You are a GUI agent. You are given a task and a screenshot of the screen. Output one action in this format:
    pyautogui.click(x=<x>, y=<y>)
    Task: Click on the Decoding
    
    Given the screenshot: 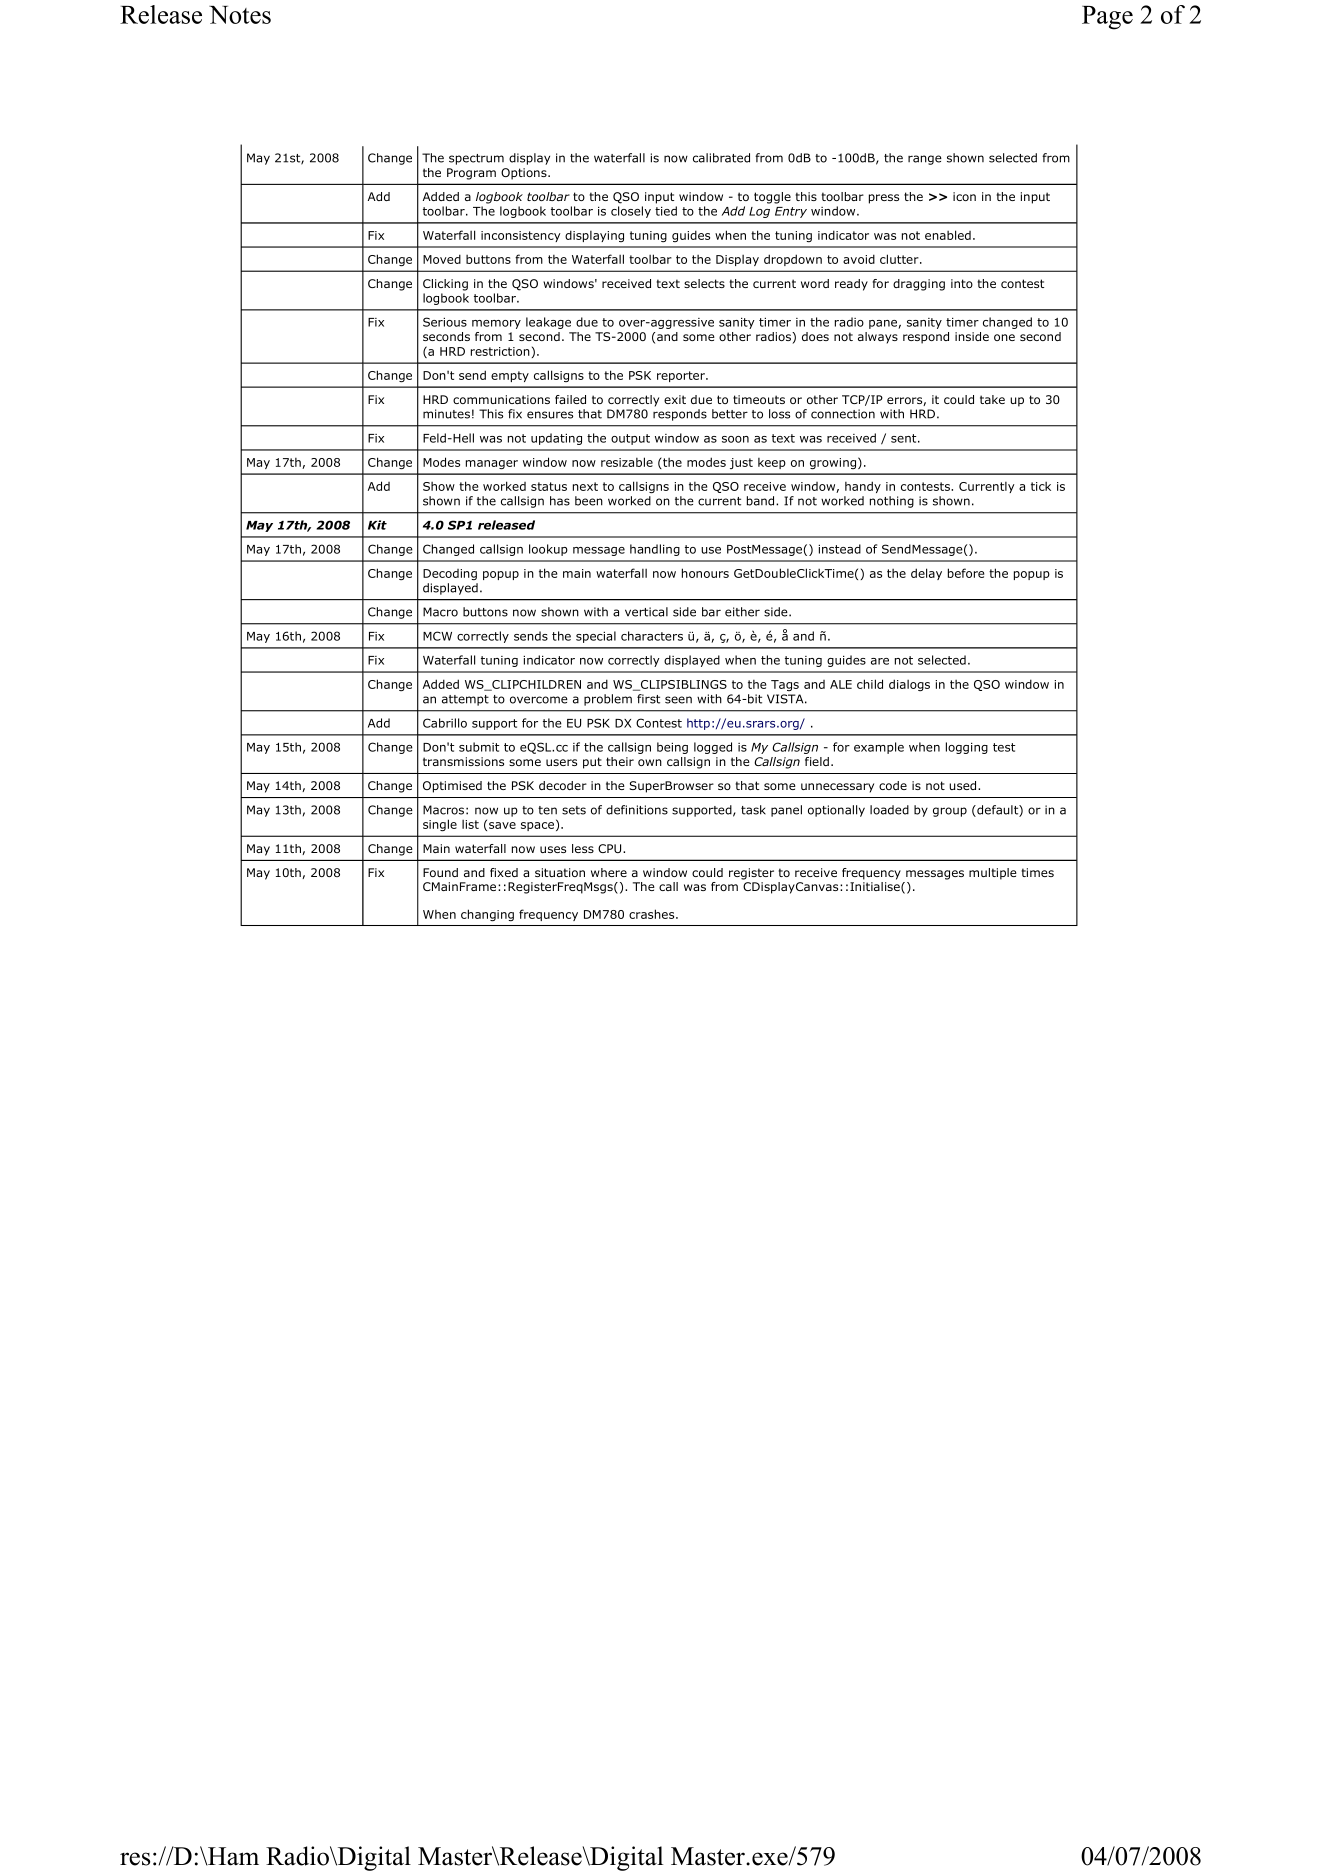 What is the action you would take?
    pyautogui.click(x=450, y=574)
